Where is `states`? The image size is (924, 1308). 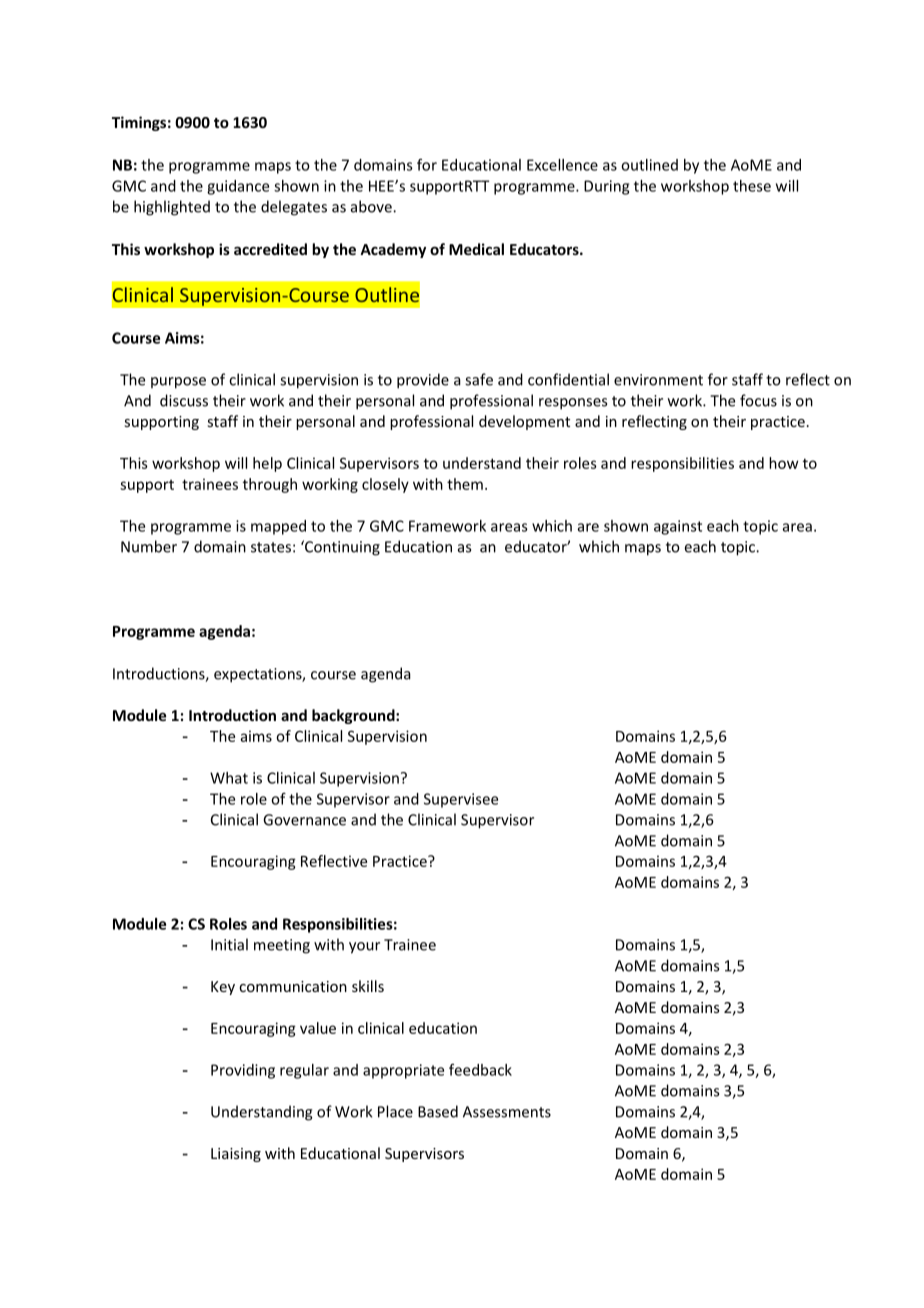
states is located at coordinates (271, 547).
